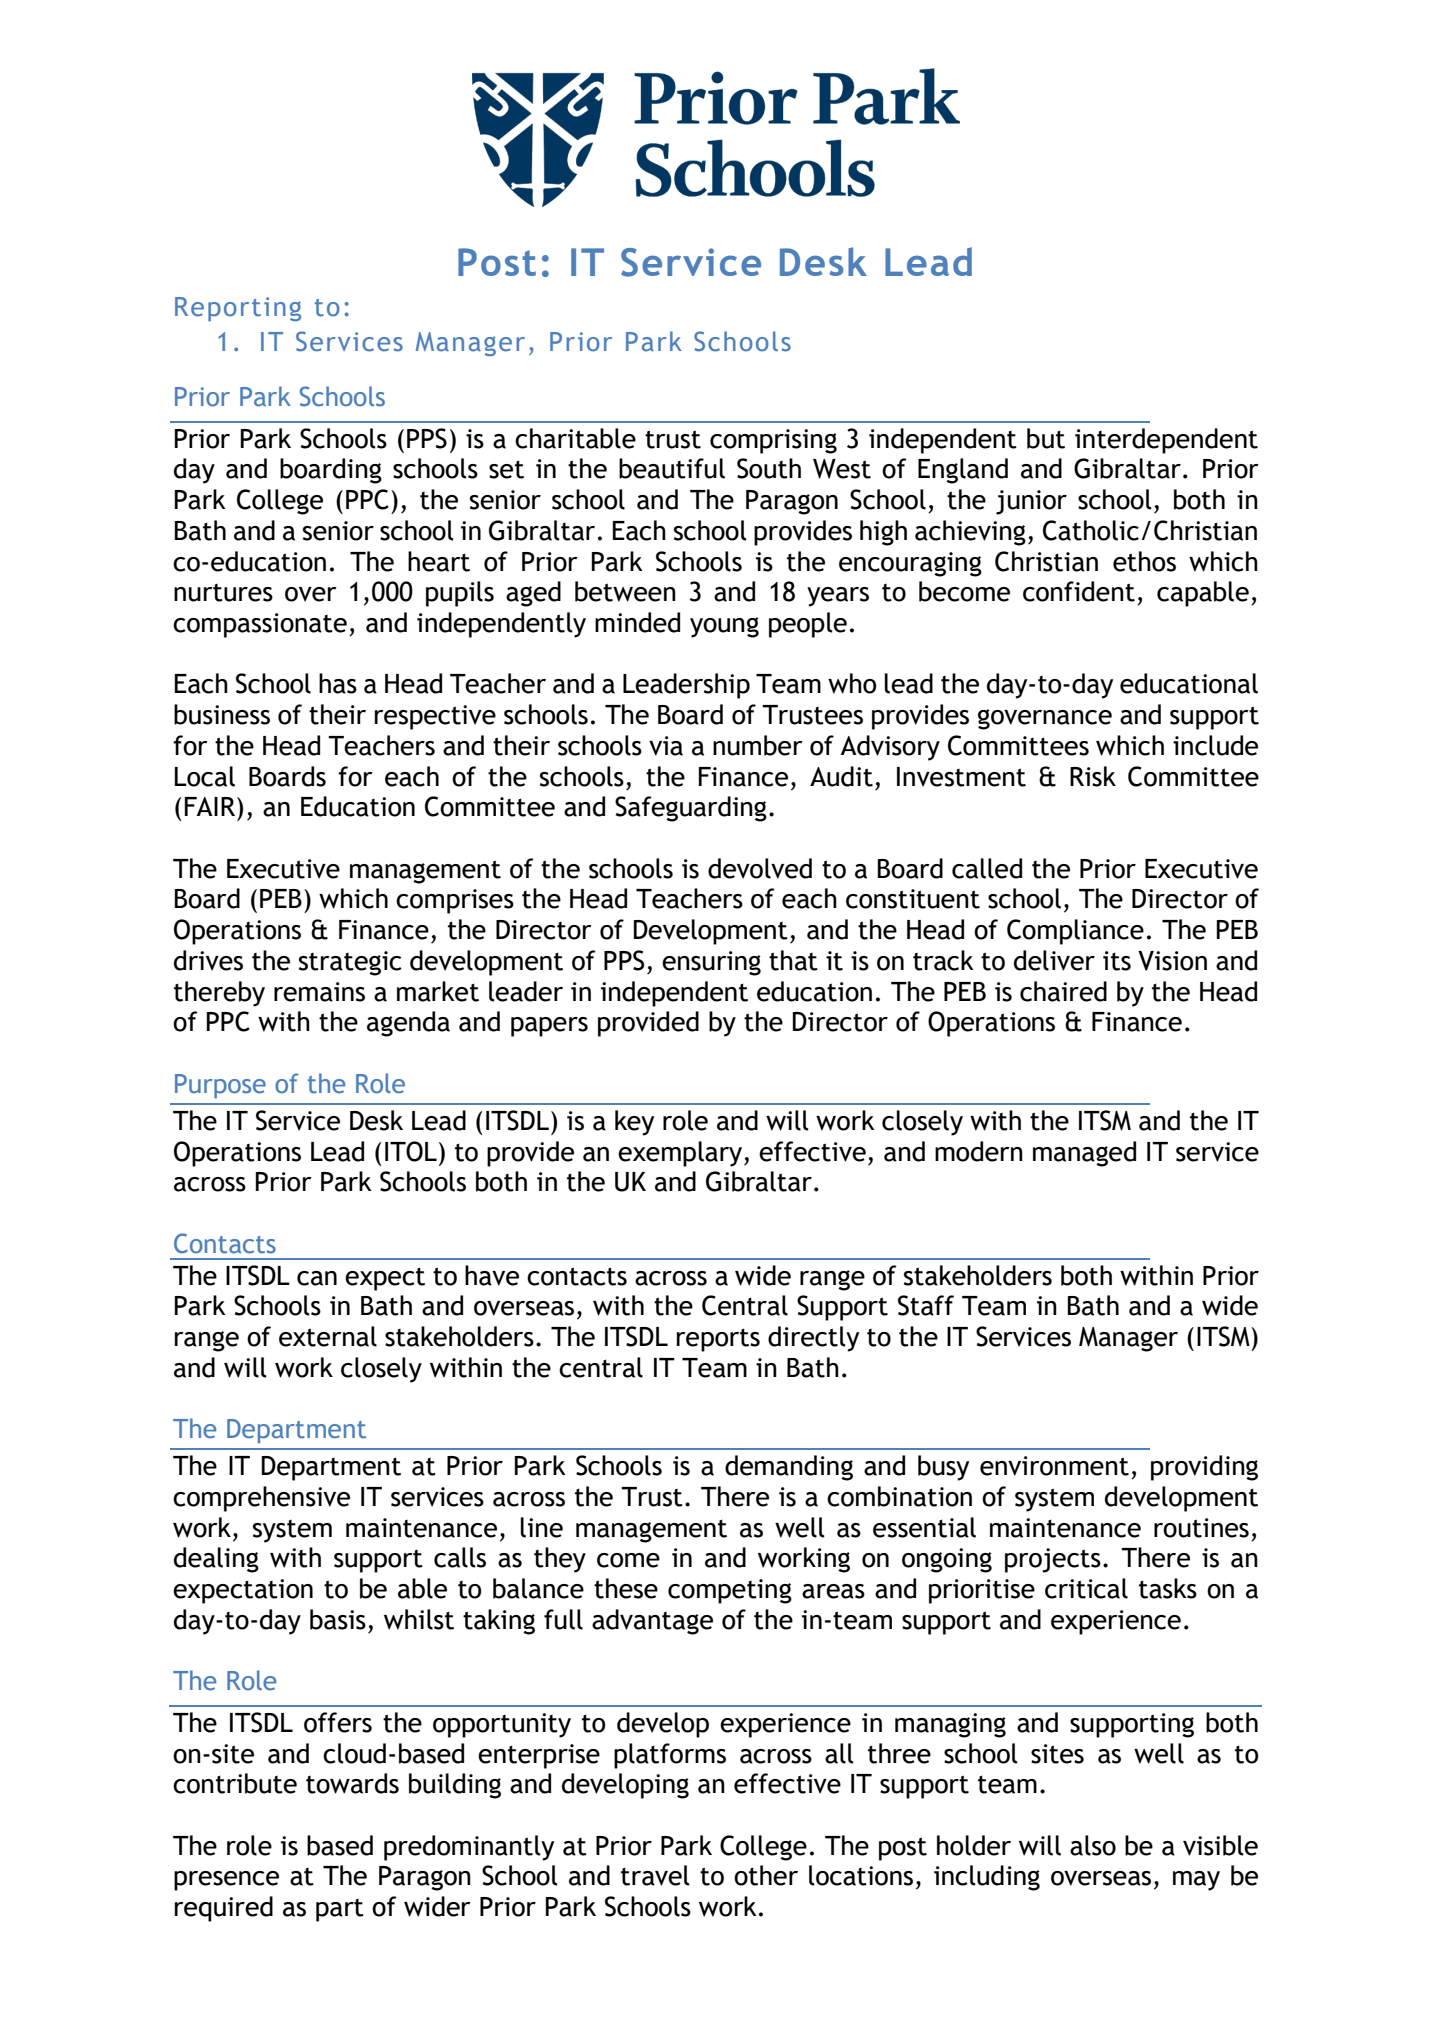 This screenshot has width=1432, height=2026. I want to click on Reporting, so click(238, 309).
